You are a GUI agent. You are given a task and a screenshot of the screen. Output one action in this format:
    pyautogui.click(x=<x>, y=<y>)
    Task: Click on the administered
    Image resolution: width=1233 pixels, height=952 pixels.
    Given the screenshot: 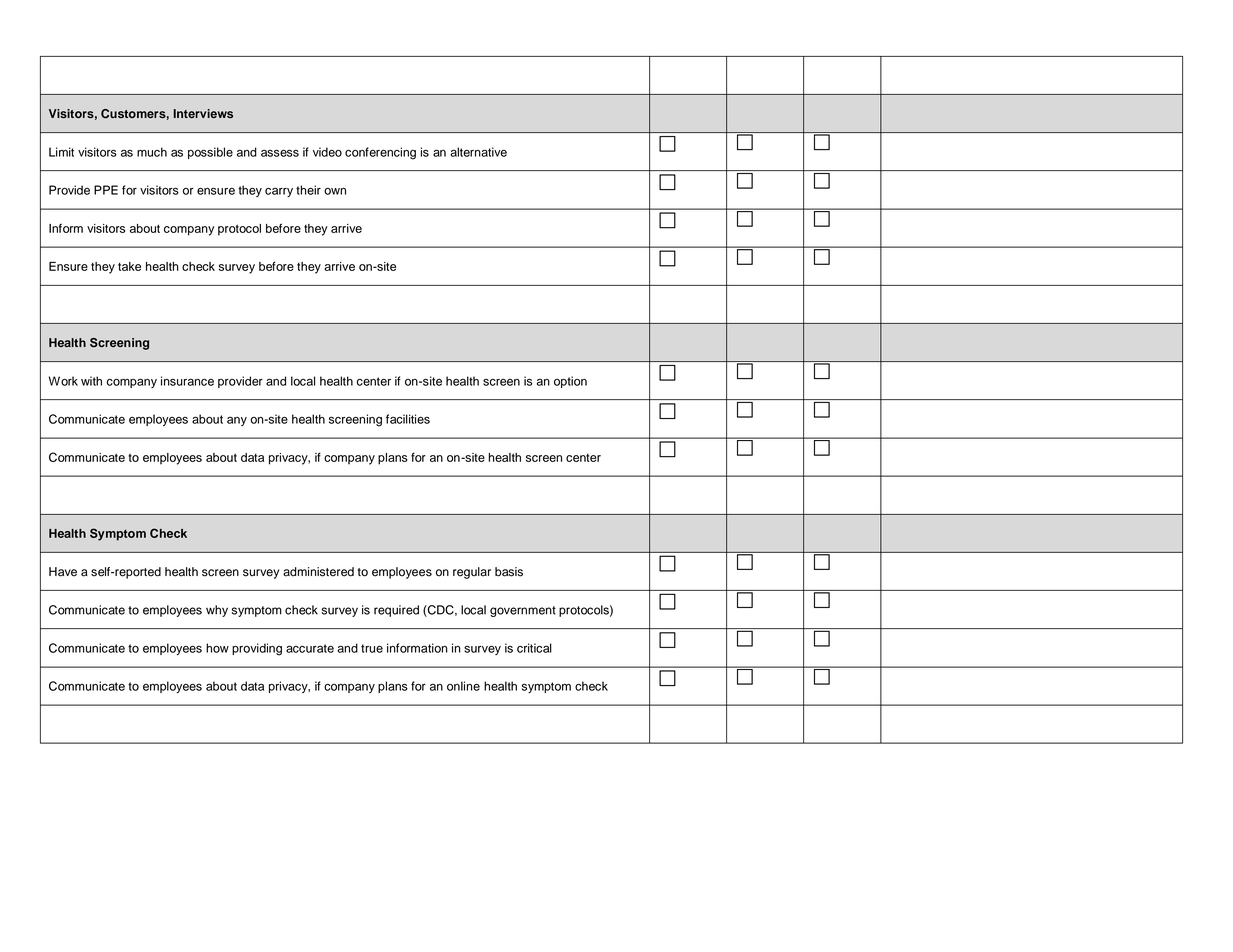 What is the action you would take?
    pyautogui.click(x=318, y=572)
